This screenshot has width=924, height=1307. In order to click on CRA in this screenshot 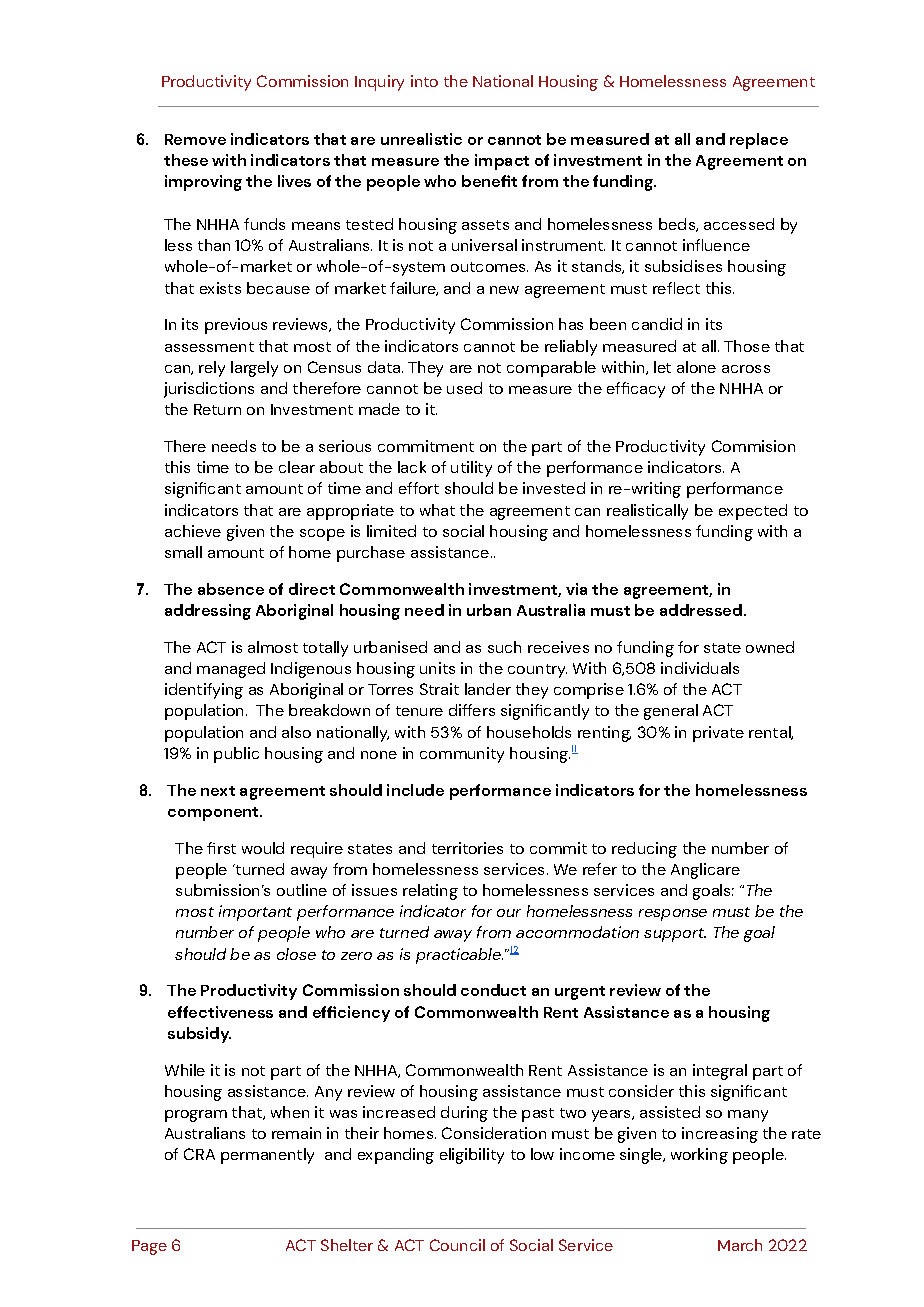, I will do `click(199, 1154)`.
